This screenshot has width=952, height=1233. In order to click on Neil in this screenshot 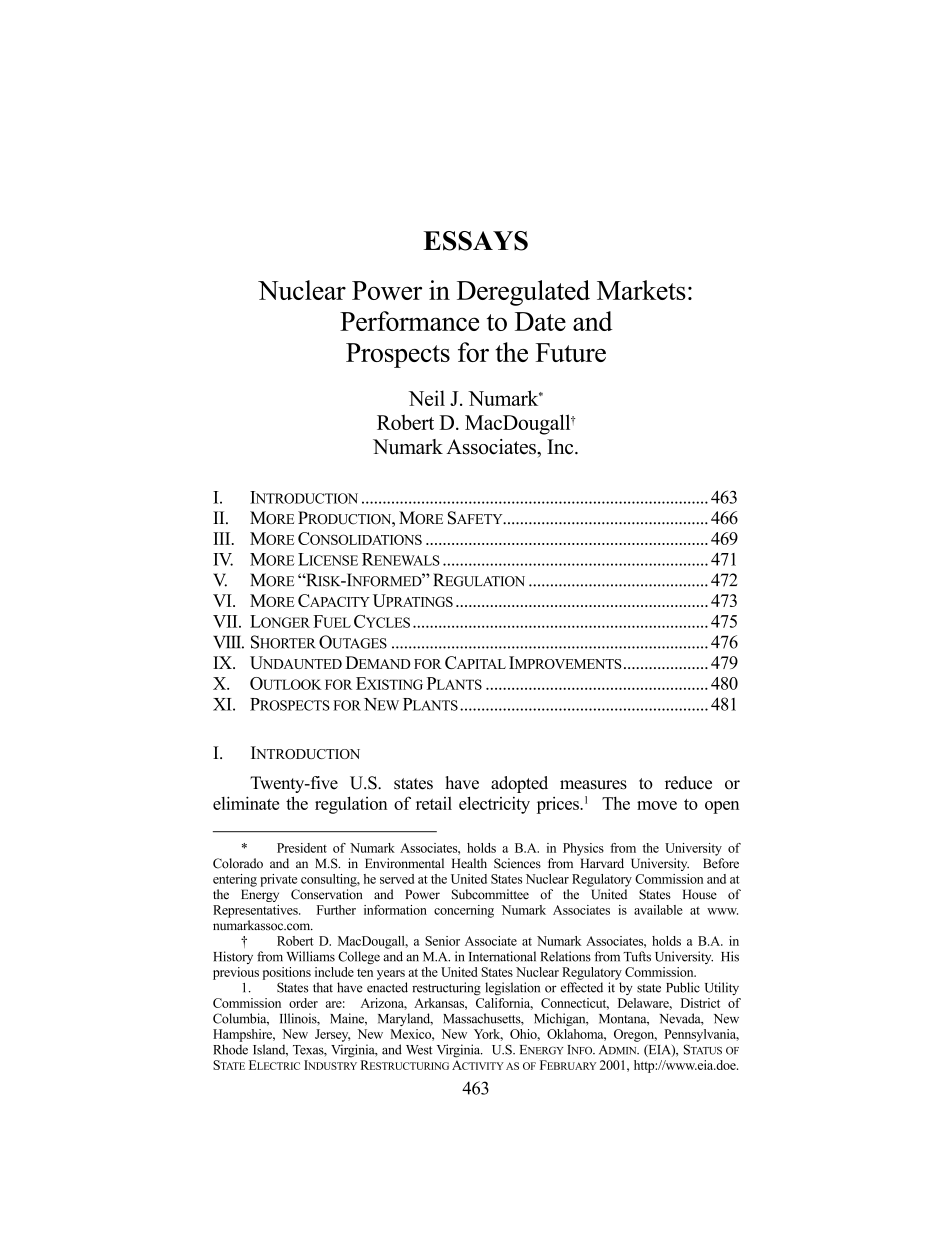, I will do `click(427, 398)`.
